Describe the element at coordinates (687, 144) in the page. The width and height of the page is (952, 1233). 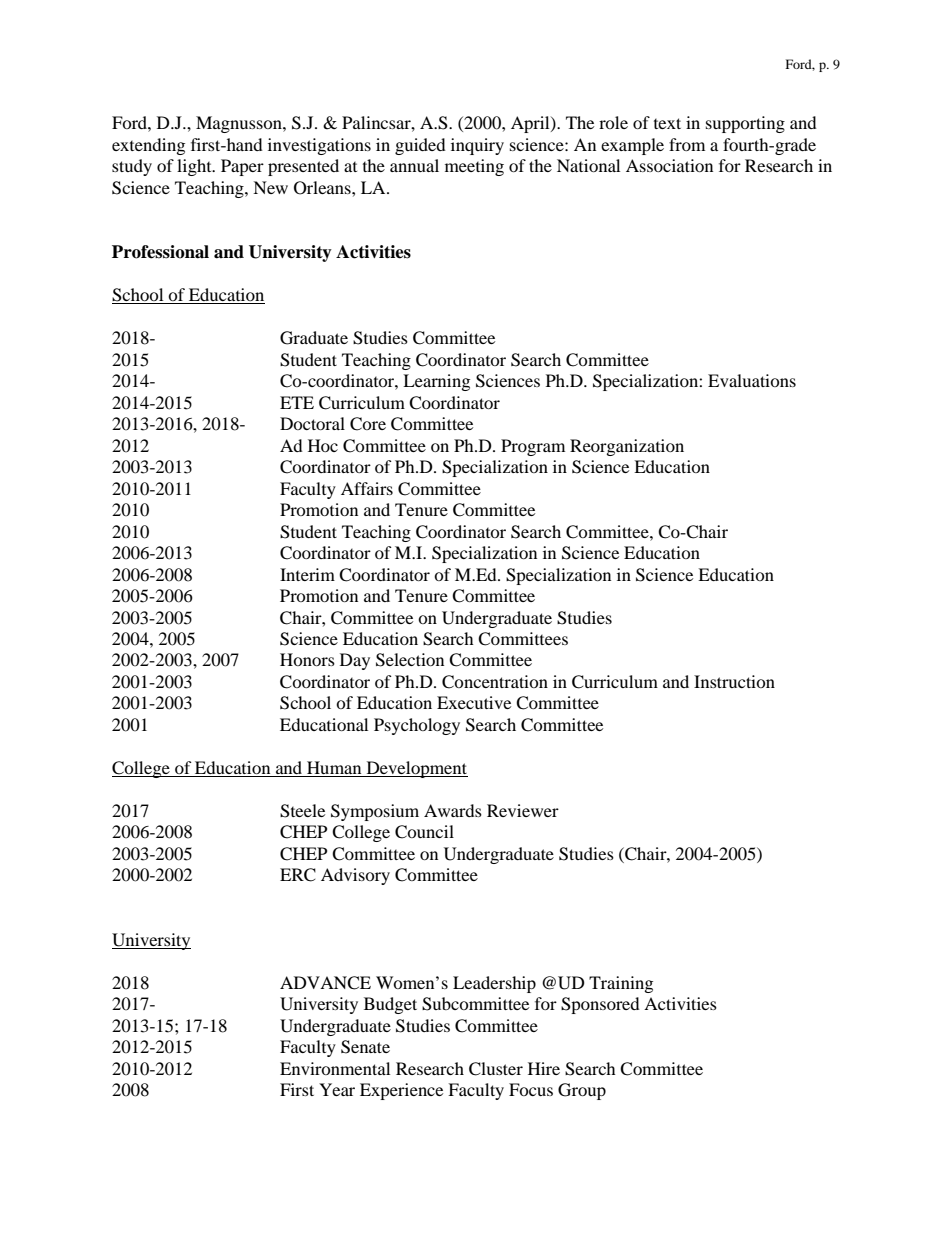
I see `from` at that location.
